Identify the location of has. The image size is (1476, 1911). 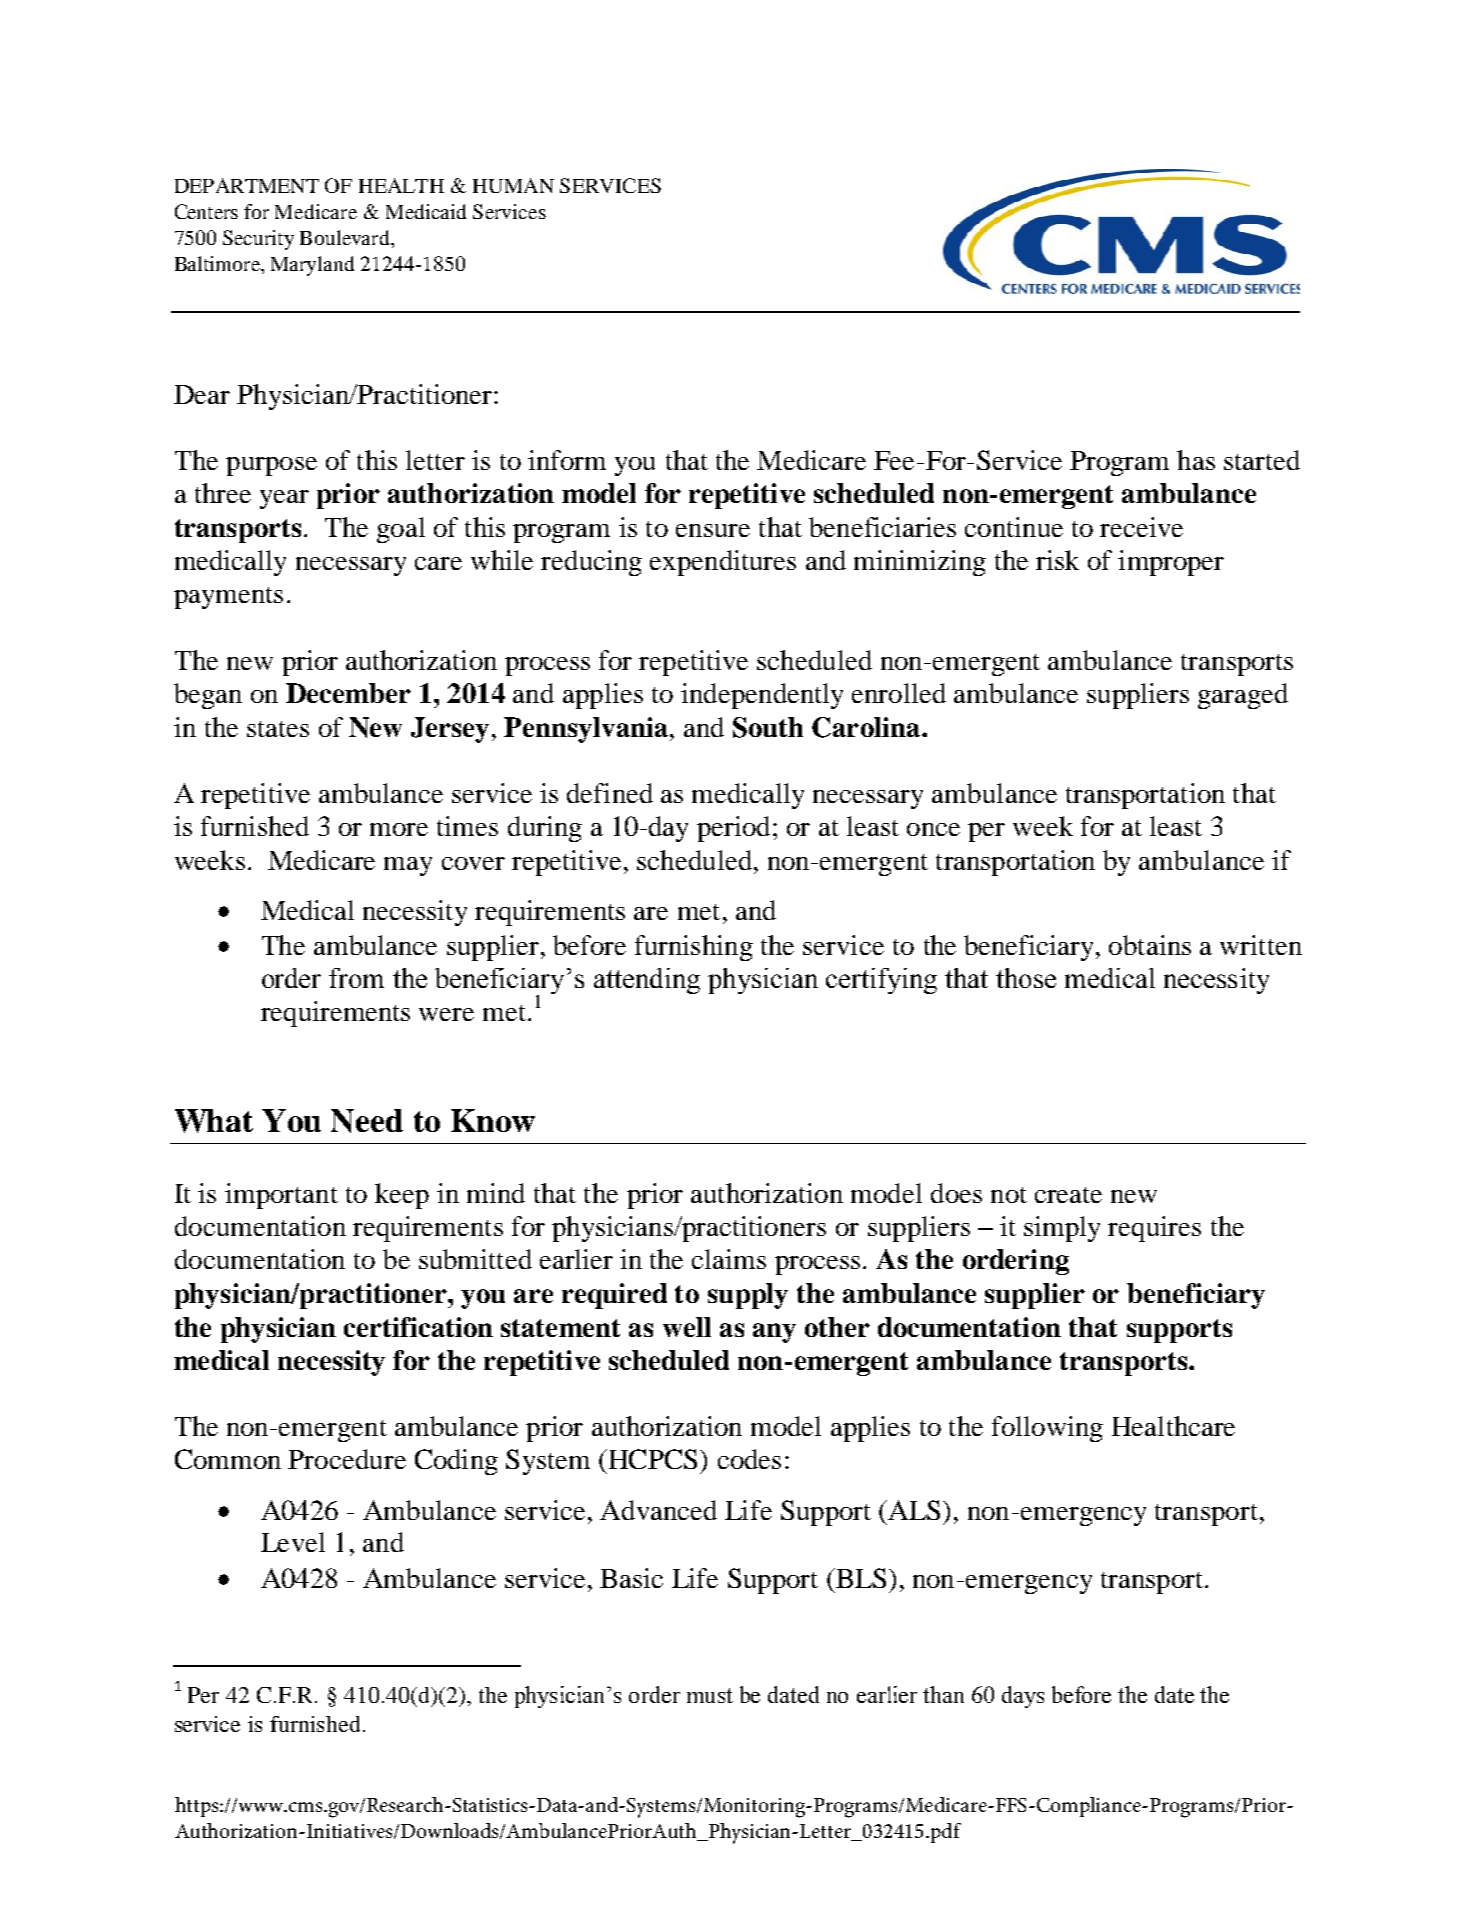
(1196, 460).
